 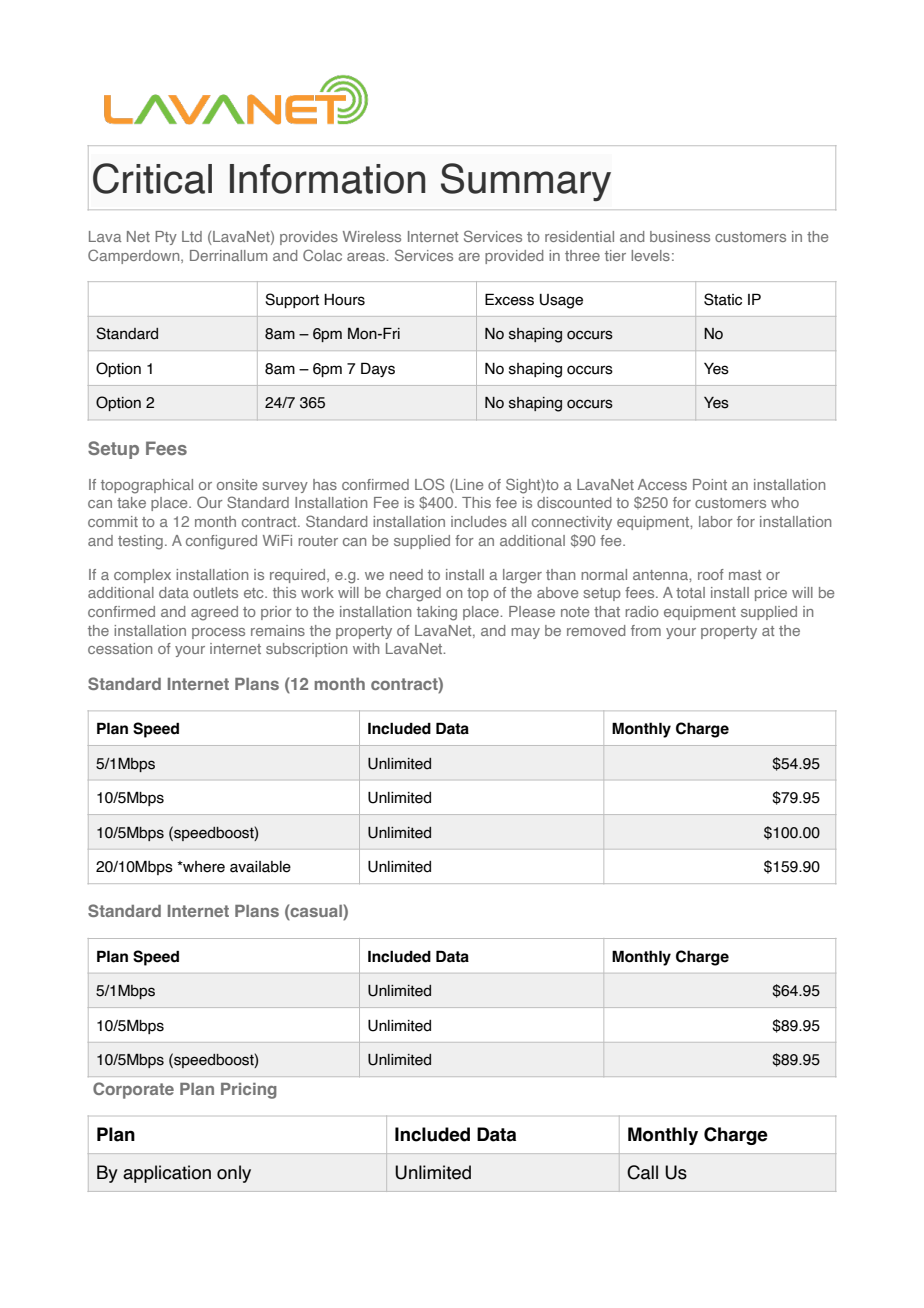 What do you see at coordinates (646, 630) in the image?
I see `from` at bounding box center [646, 630].
